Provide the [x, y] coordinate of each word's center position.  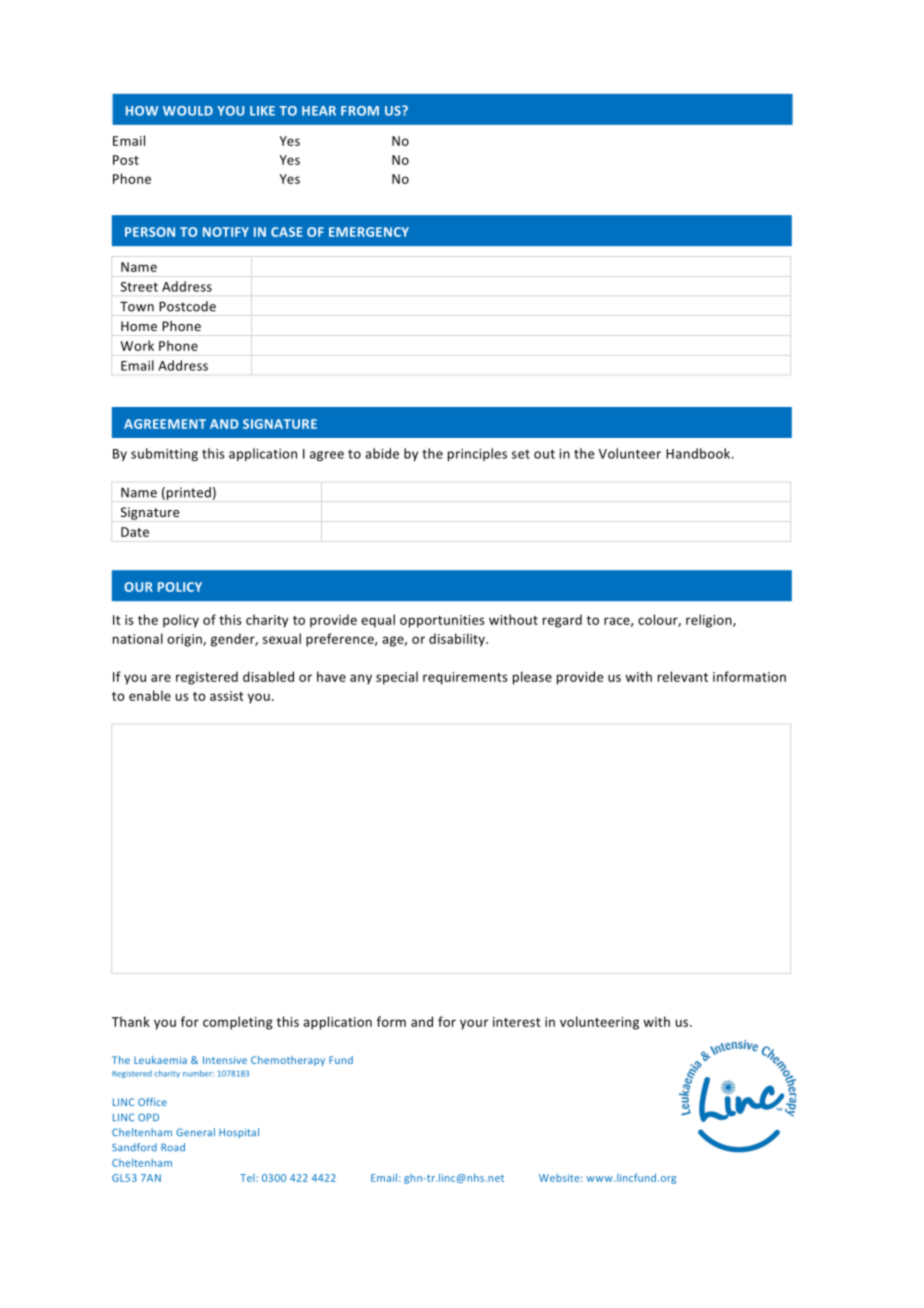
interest [517, 1022]
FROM [360, 111]
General [195, 1132]
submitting [164, 454]
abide [382, 453]
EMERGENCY [369, 232]
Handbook [699, 453]
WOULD [188, 111]
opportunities [442, 621]
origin [185, 640]
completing [238, 1023]
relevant [683, 676]
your [474, 1024]
